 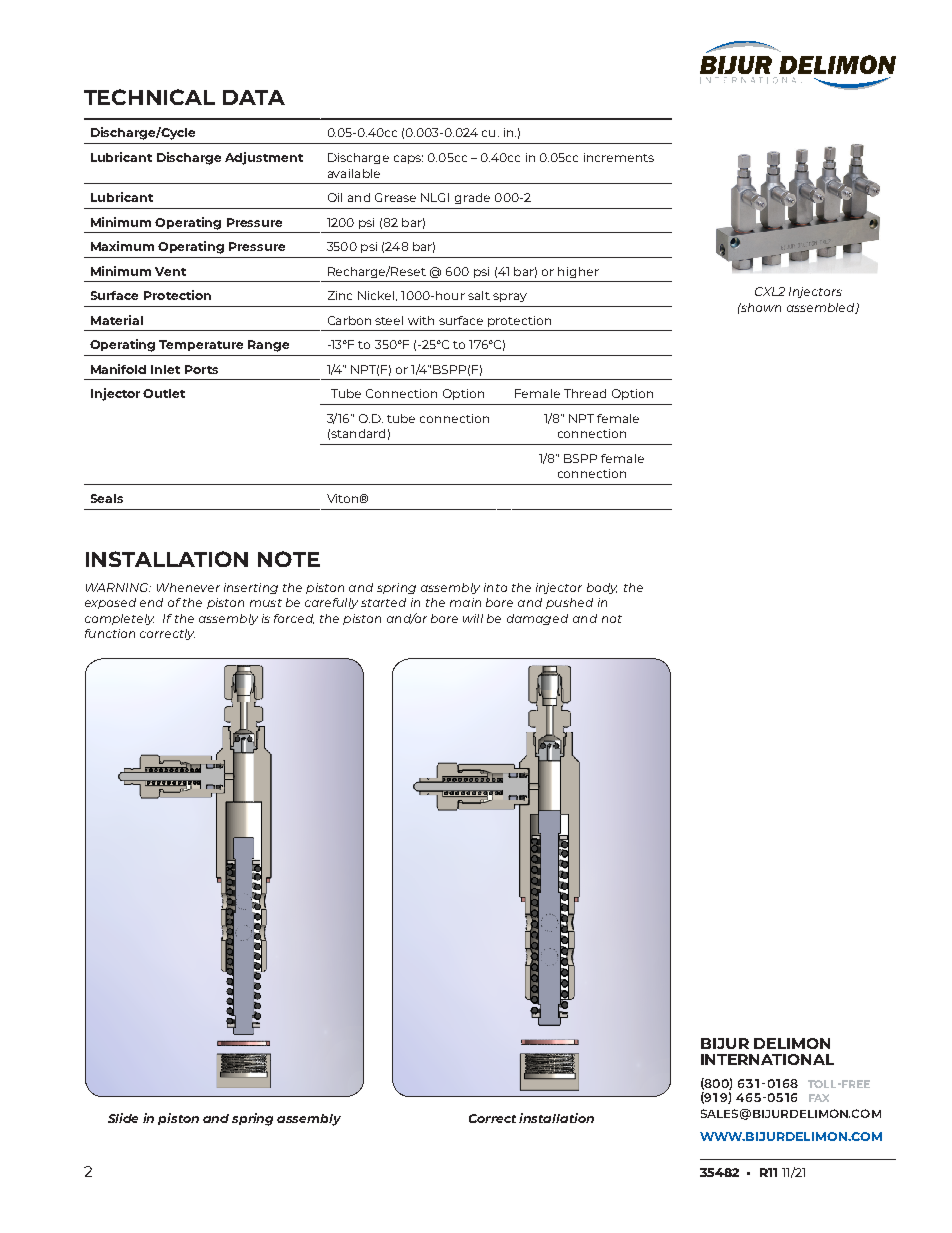 I want to click on caps, so click(x=408, y=159).
